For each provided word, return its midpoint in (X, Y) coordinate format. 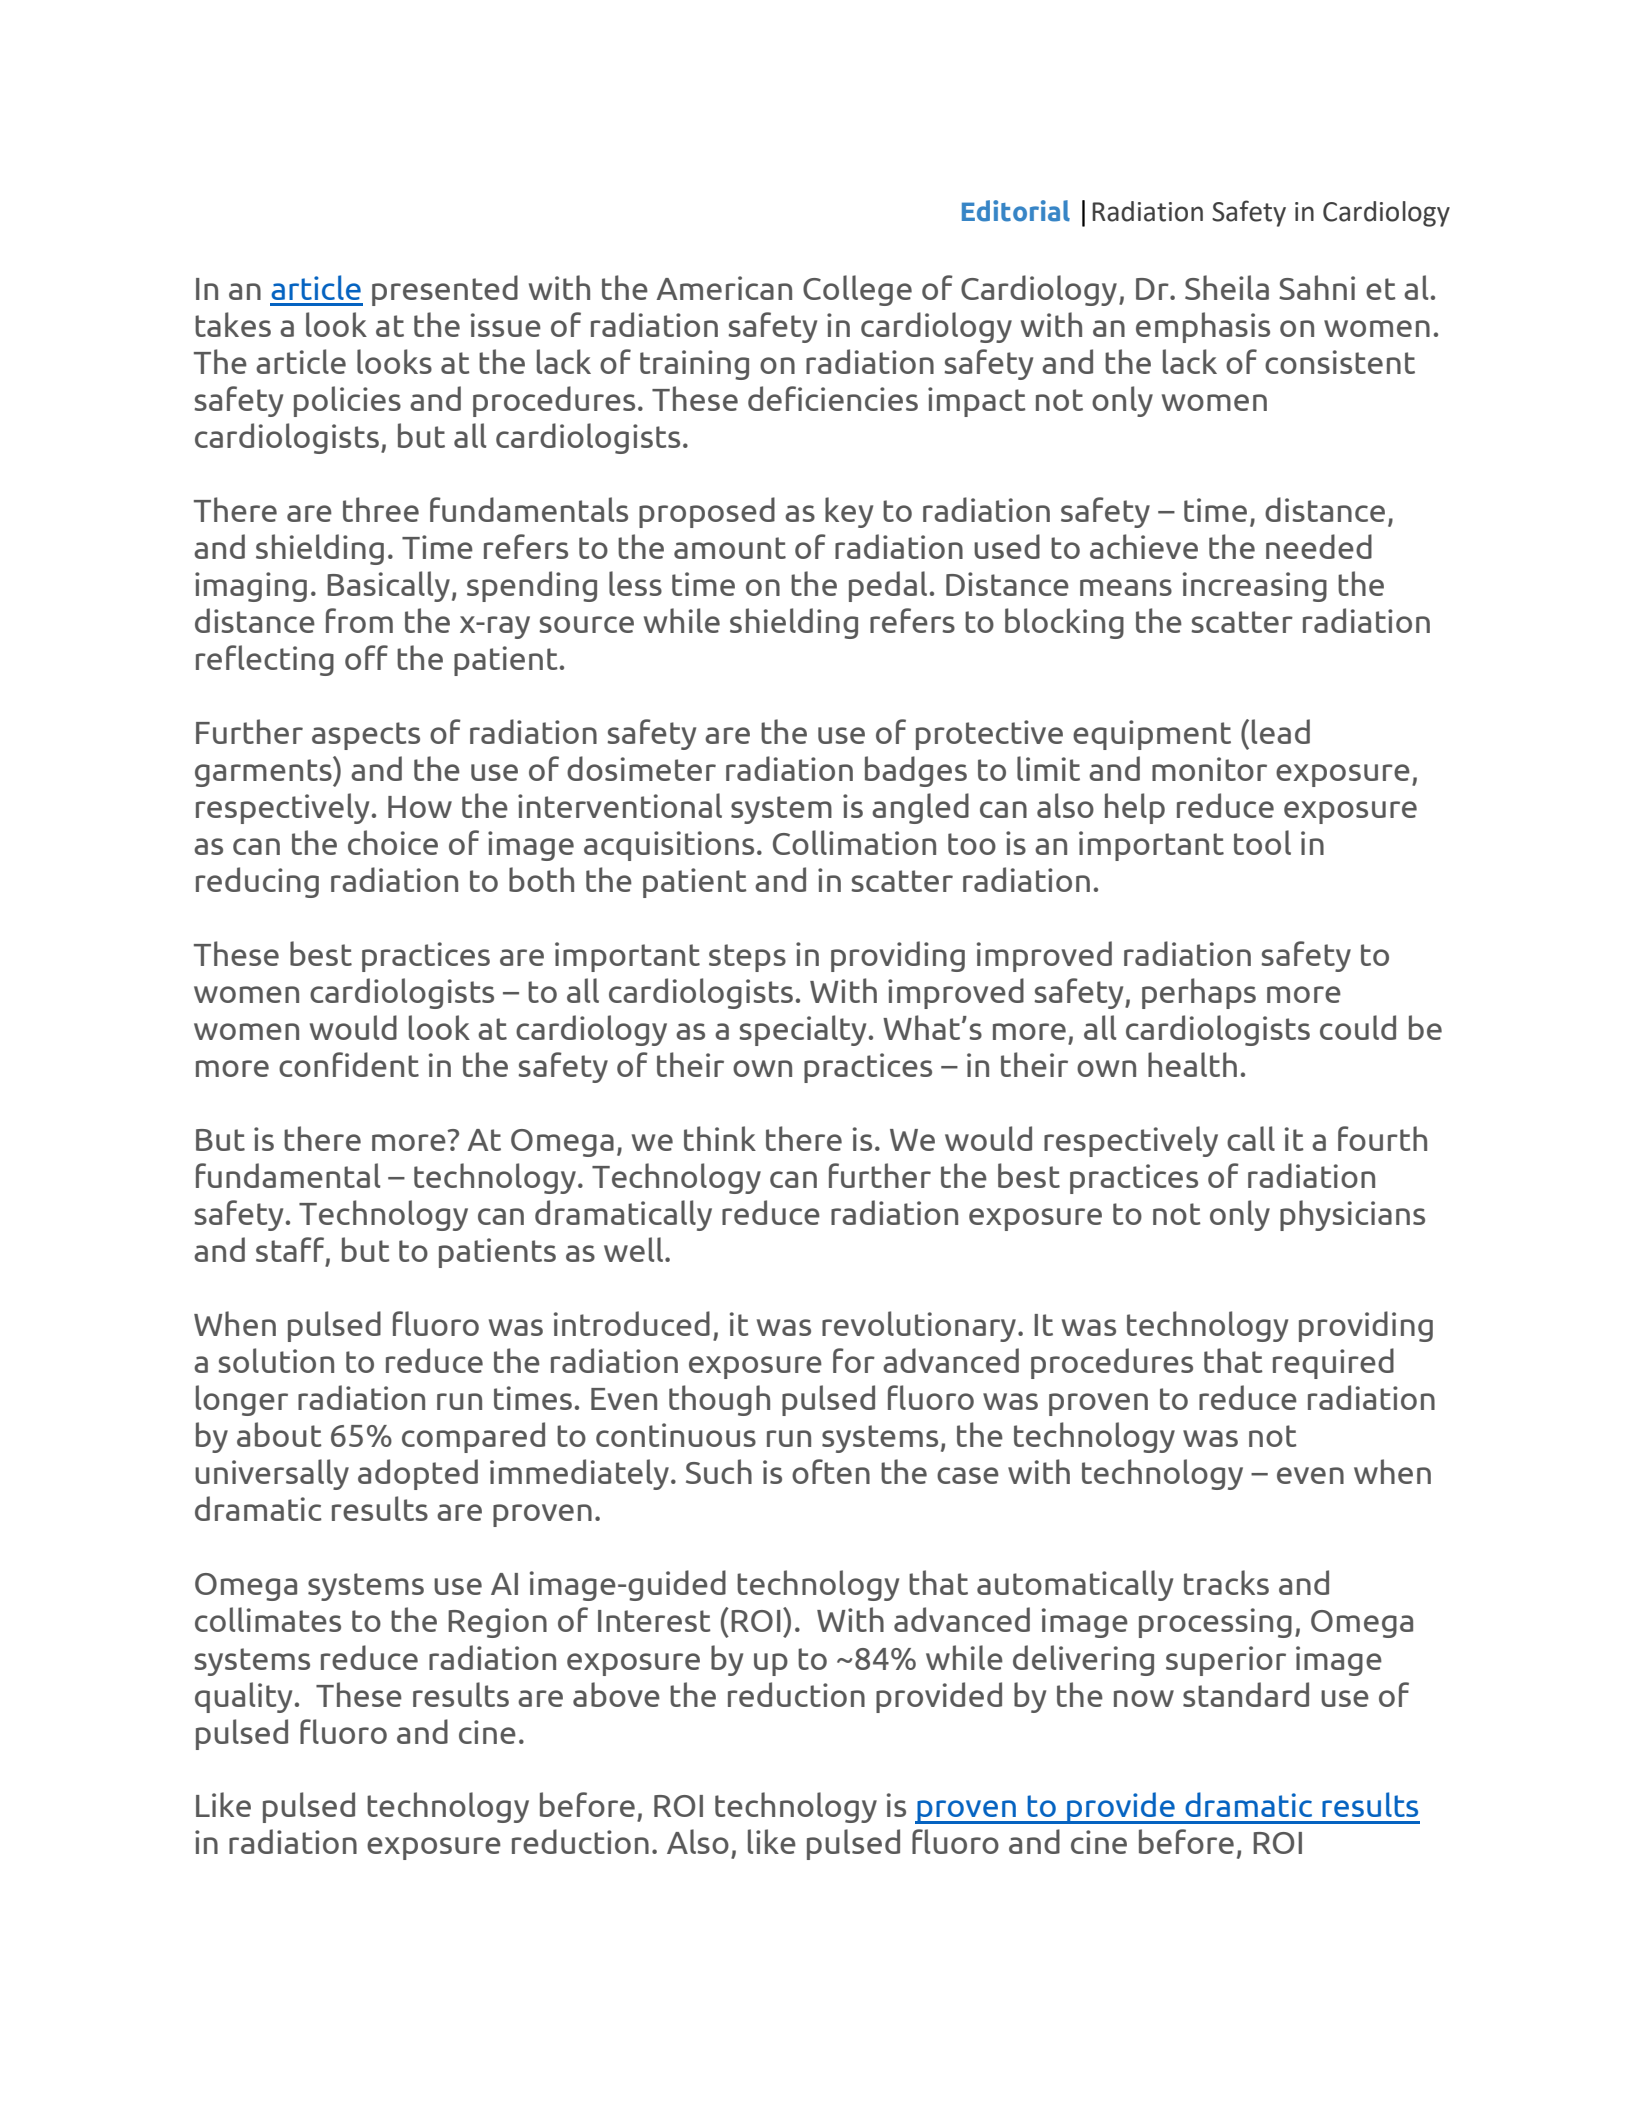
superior (1226, 1661)
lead (1281, 731)
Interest (654, 1621)
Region (497, 1623)
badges (916, 771)
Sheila (1227, 287)
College (857, 290)
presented (445, 290)
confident (349, 1064)
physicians (1352, 1215)
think (720, 1138)
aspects (366, 736)
